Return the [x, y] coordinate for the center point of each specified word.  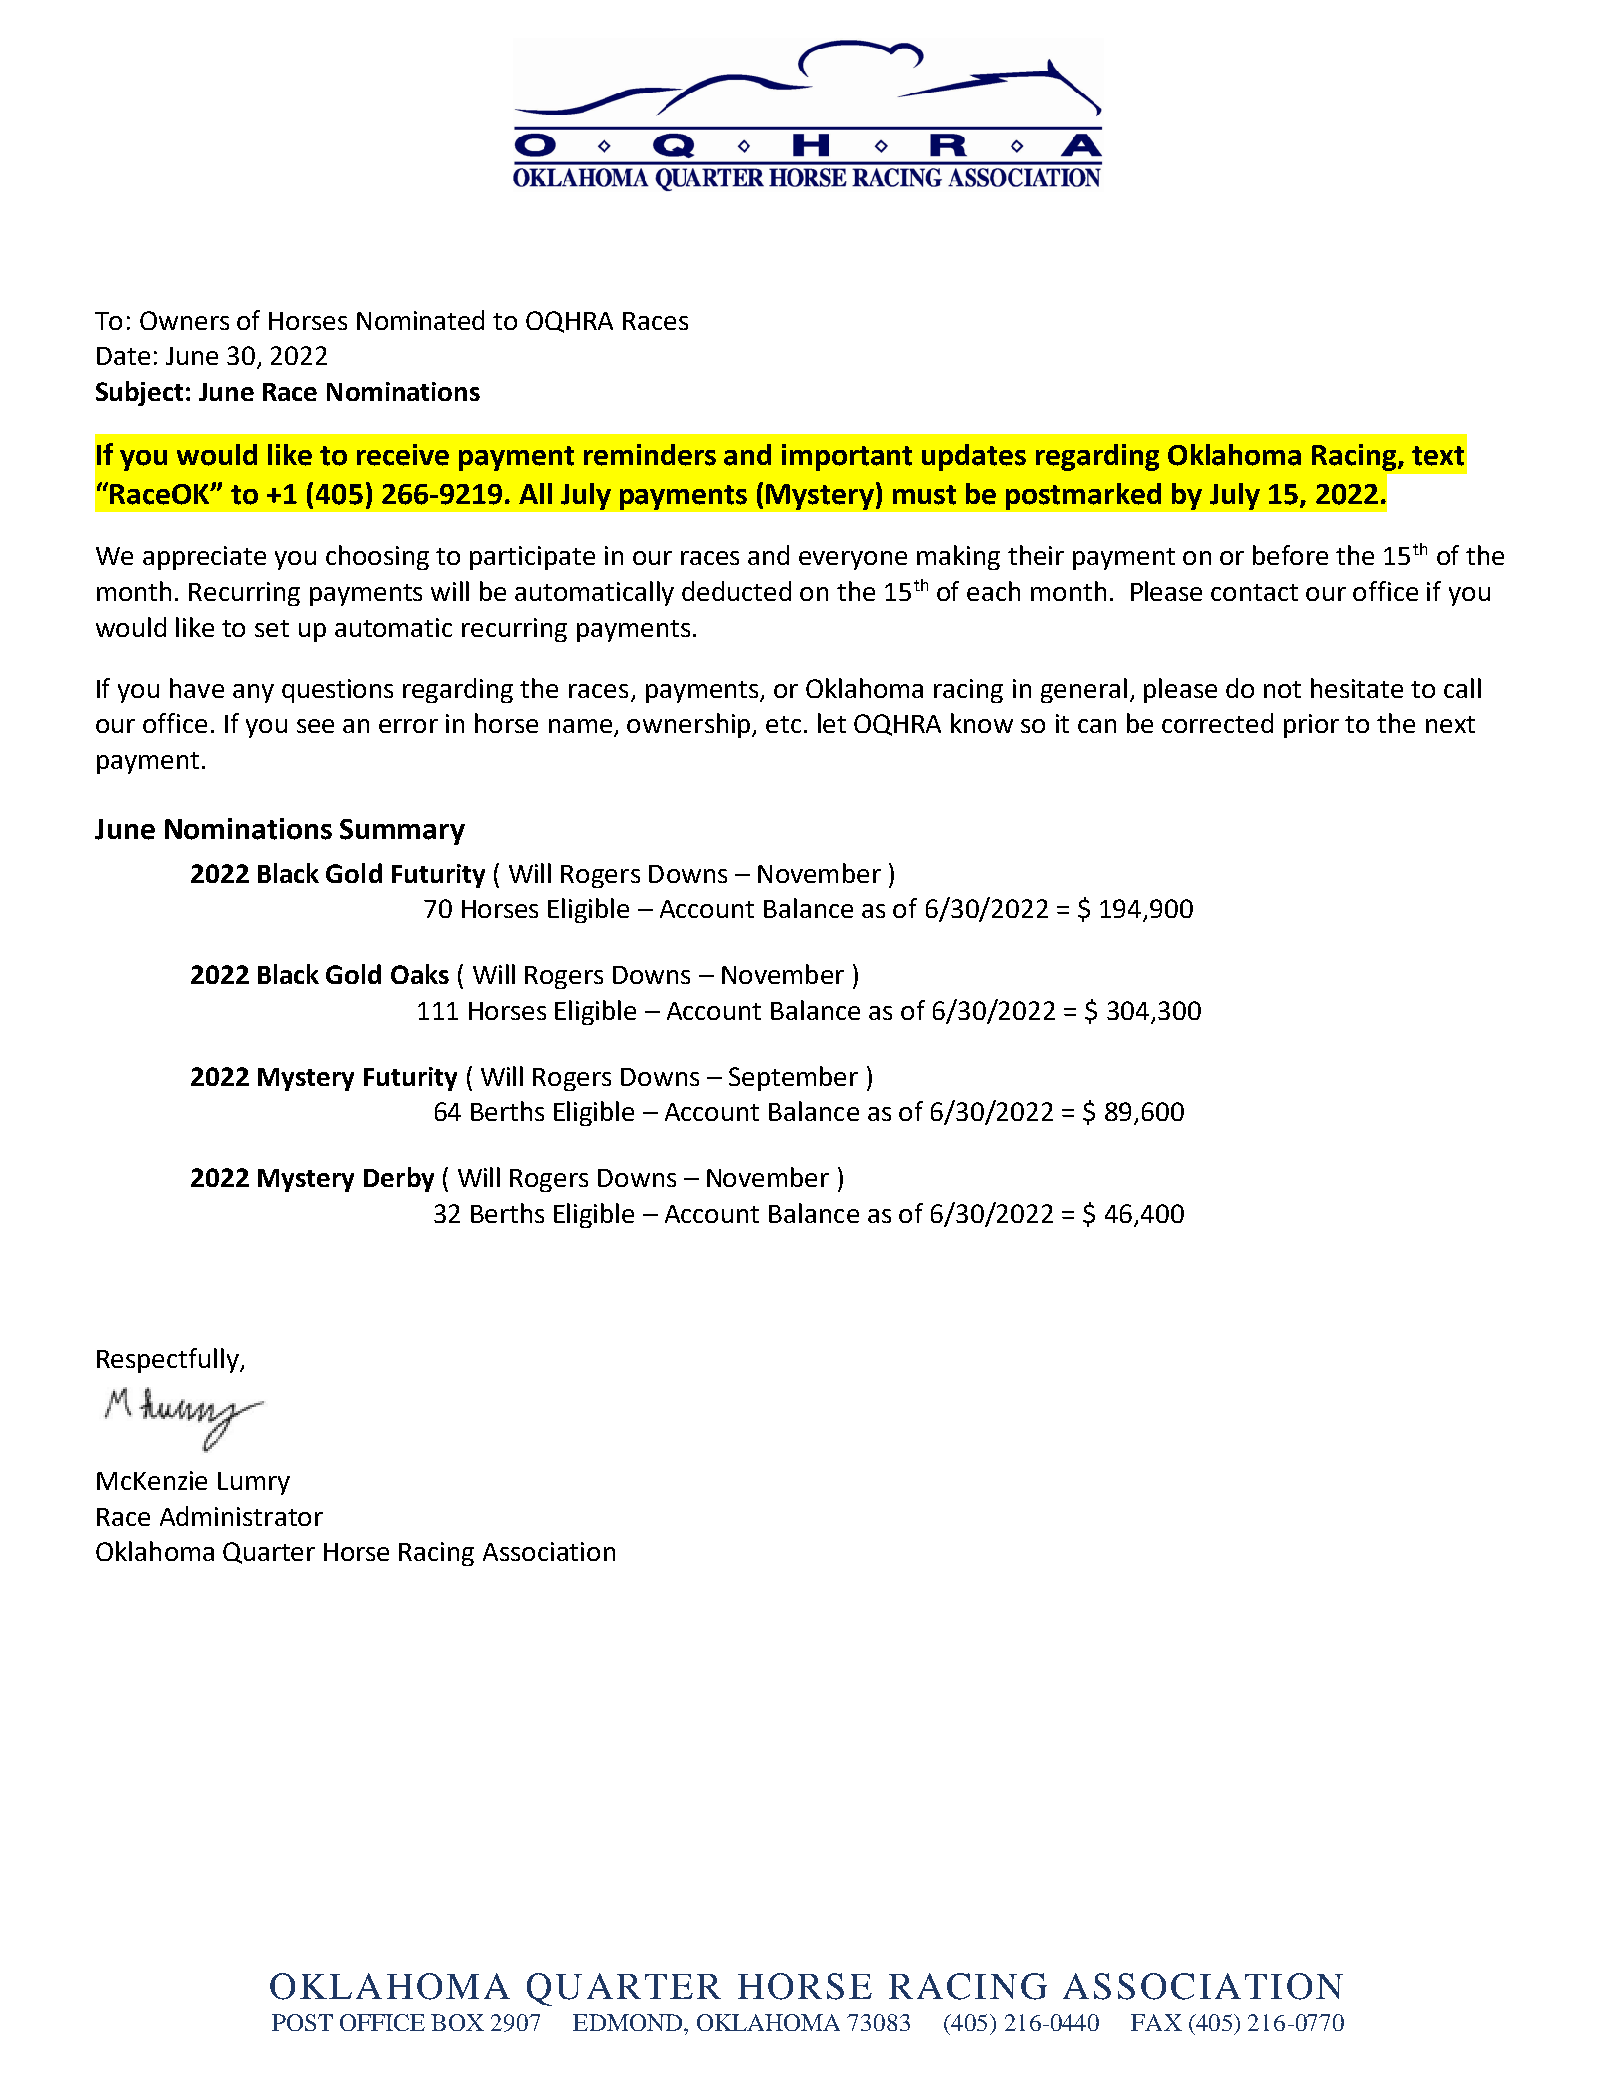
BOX [457, 2022]
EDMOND [629, 2022]
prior [1311, 726]
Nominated [420, 320]
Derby [399, 1179]
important [847, 457]
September [793, 1078]
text [1438, 456]
